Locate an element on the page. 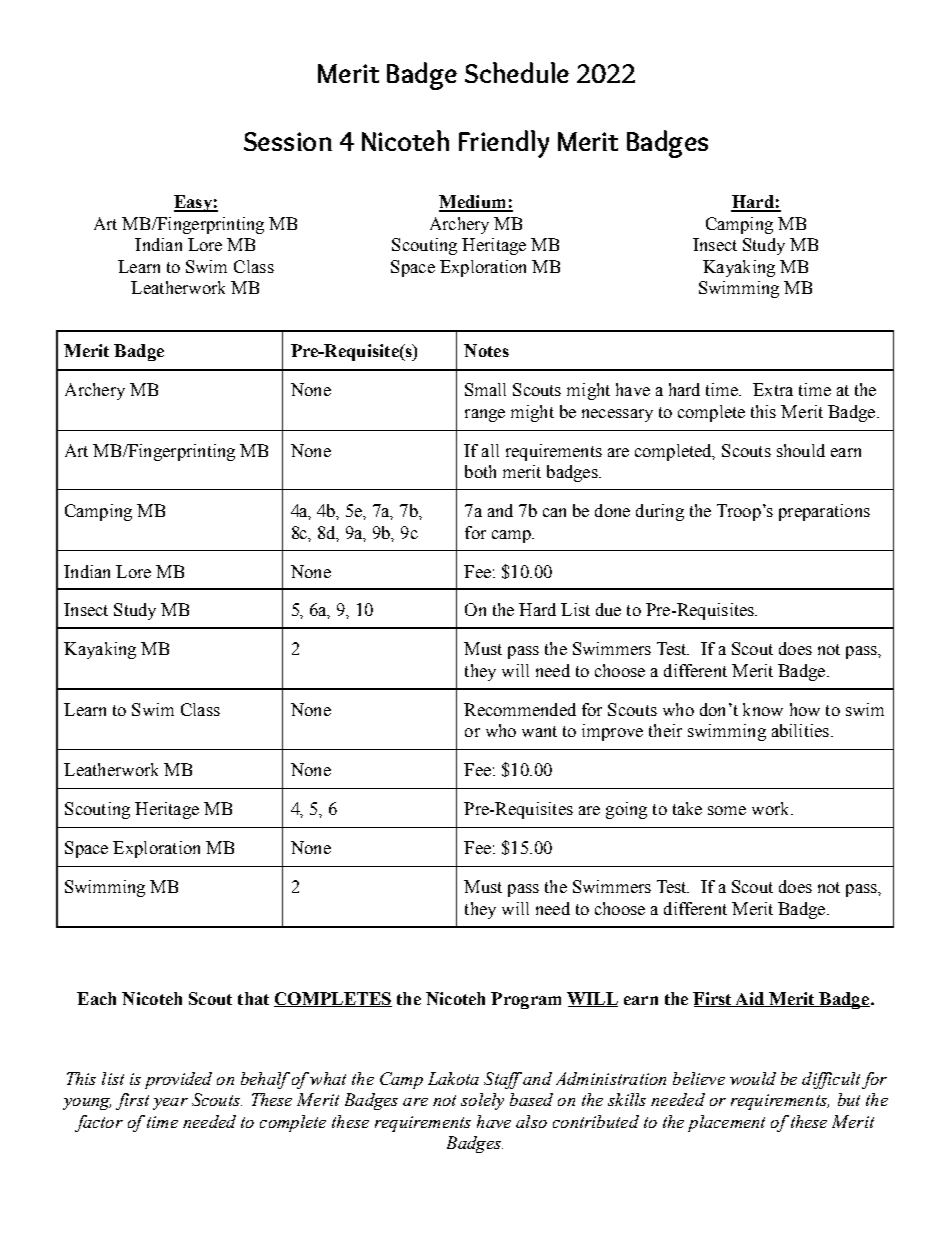  due is located at coordinates (608, 609).
